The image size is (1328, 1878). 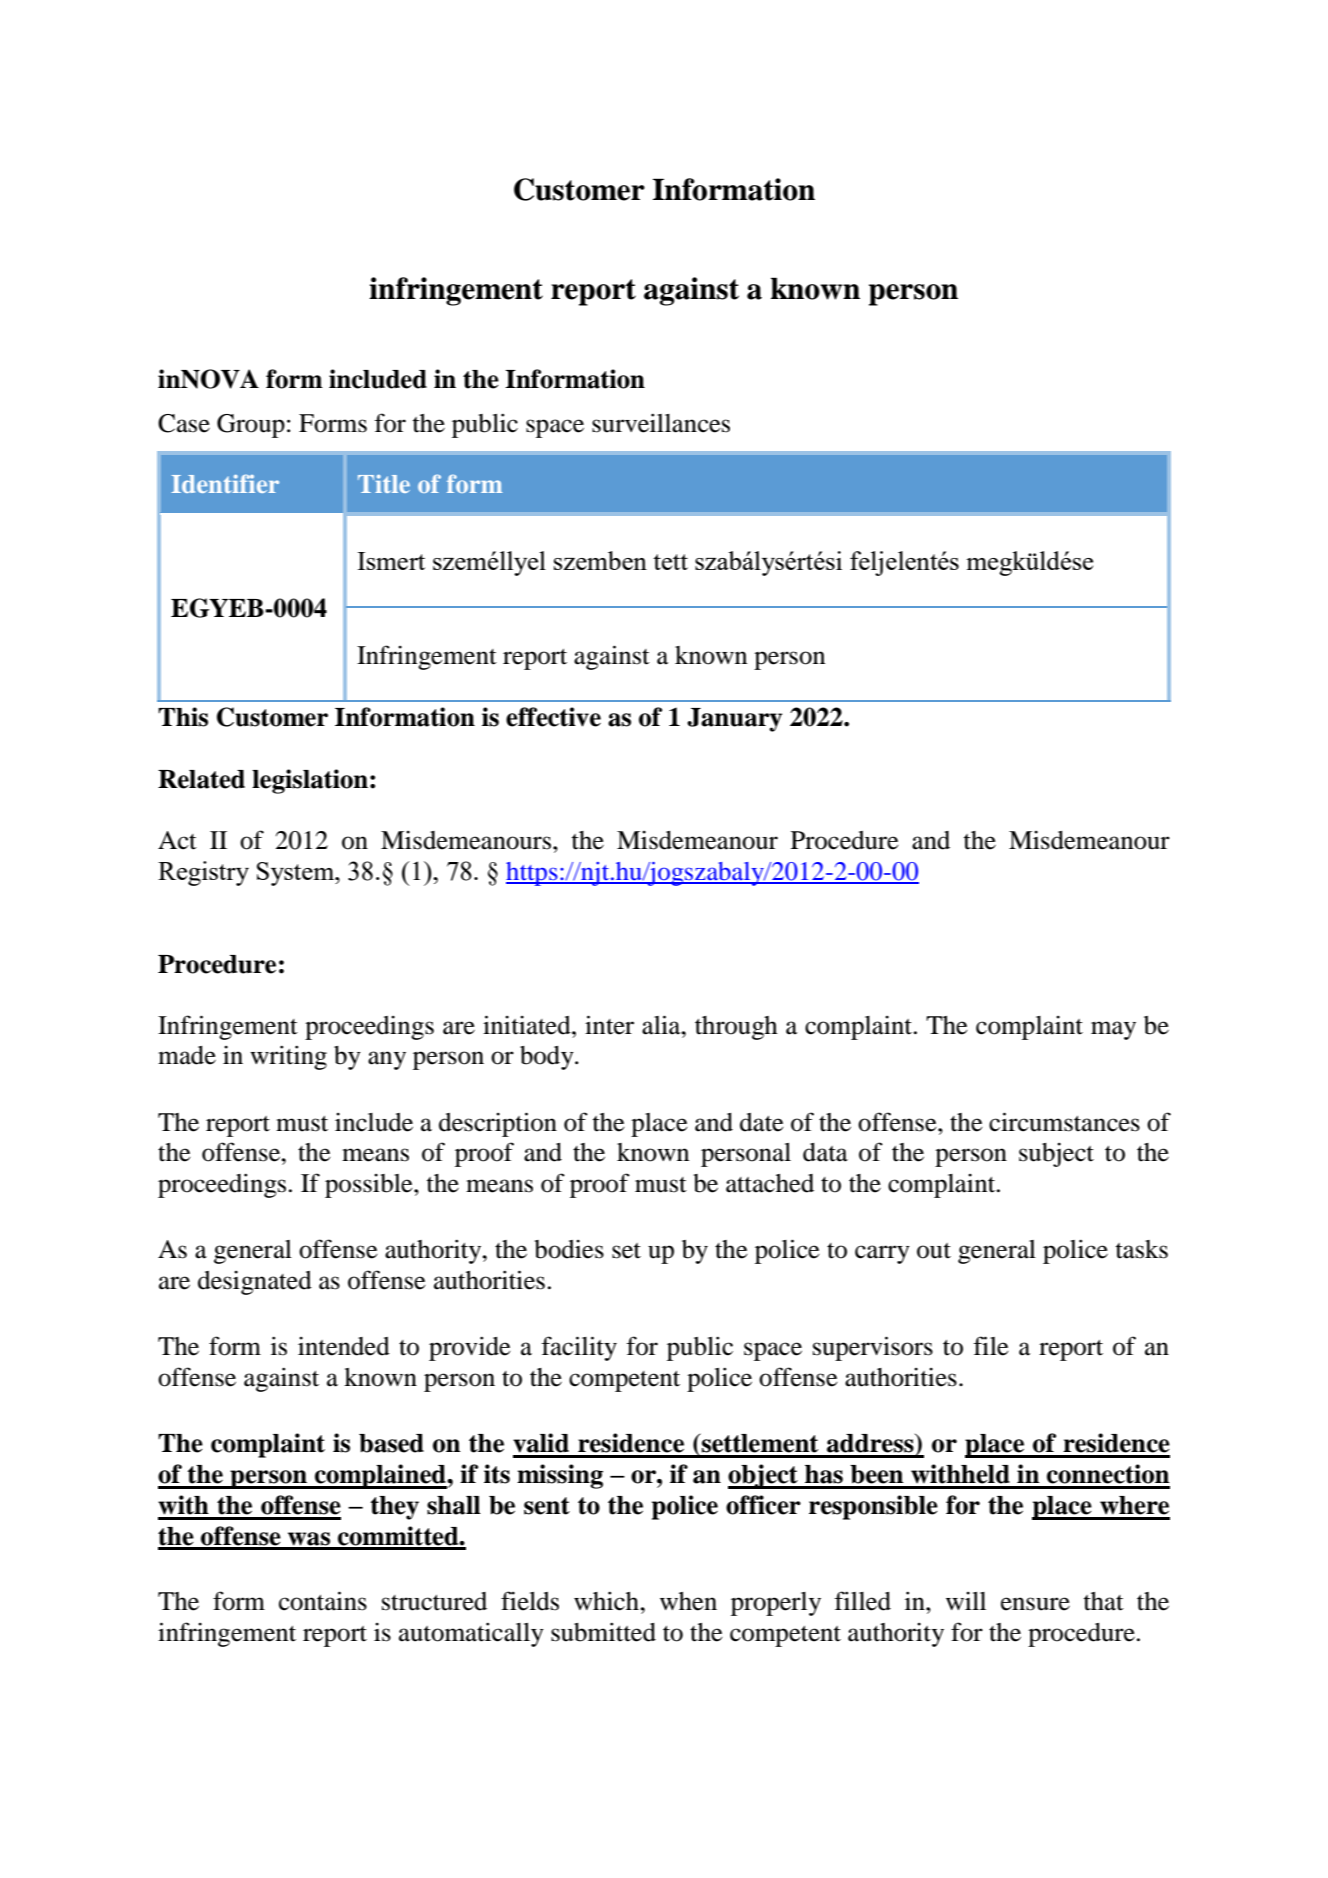 I want to click on tett, so click(x=670, y=562).
